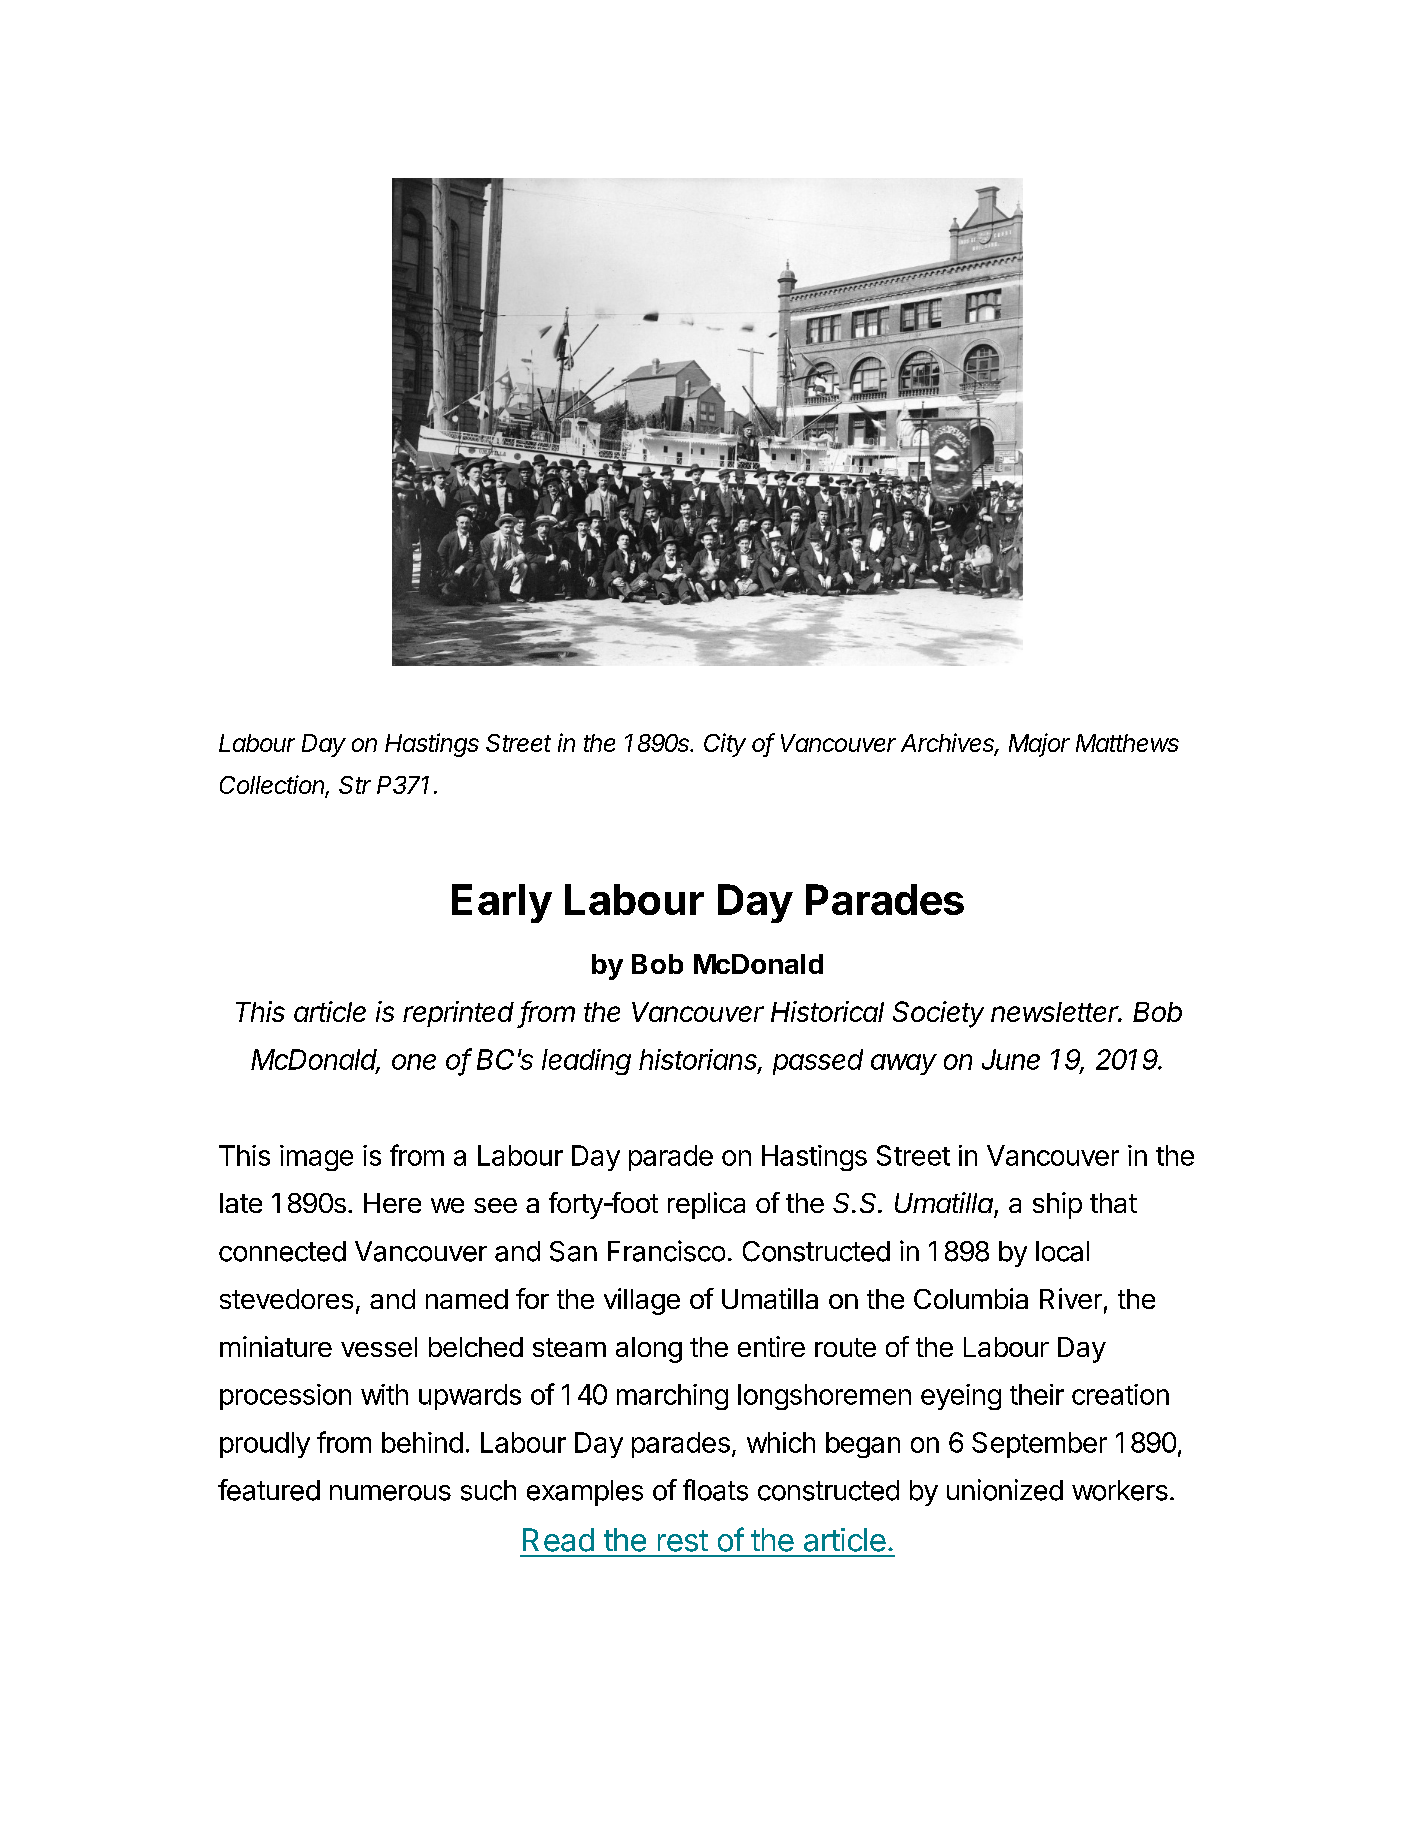  Describe the element at coordinates (725, 745) in the screenshot. I see `City` at that location.
